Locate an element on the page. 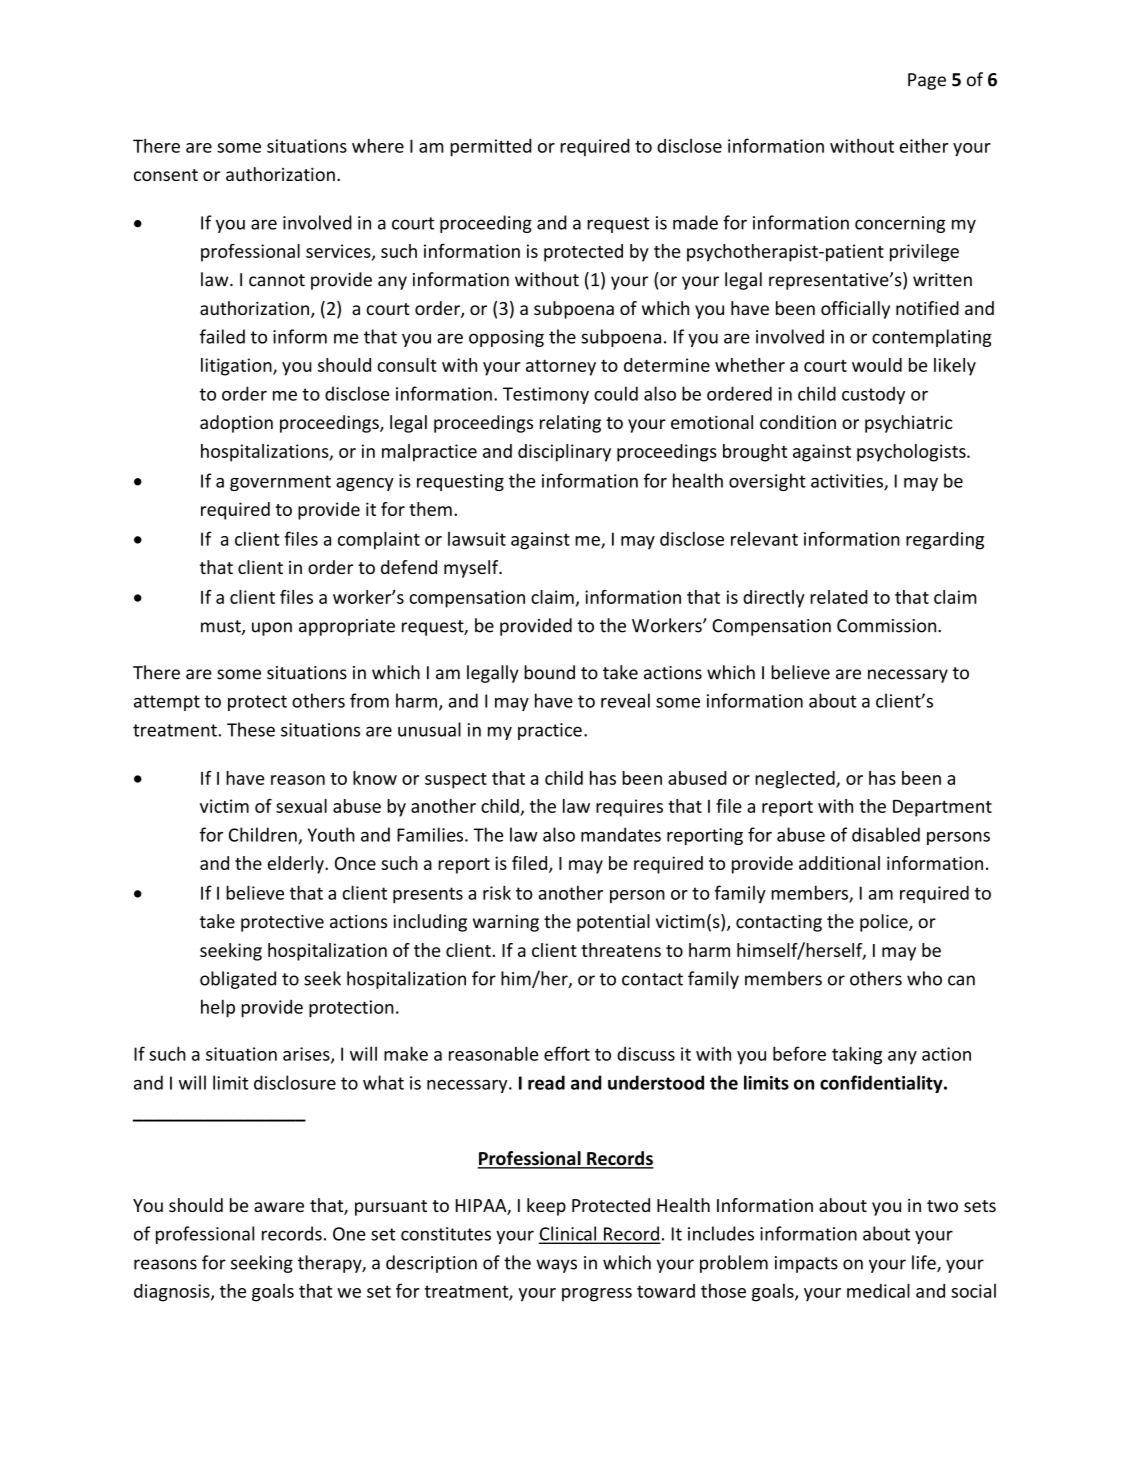  where is located at coordinates (378, 145).
